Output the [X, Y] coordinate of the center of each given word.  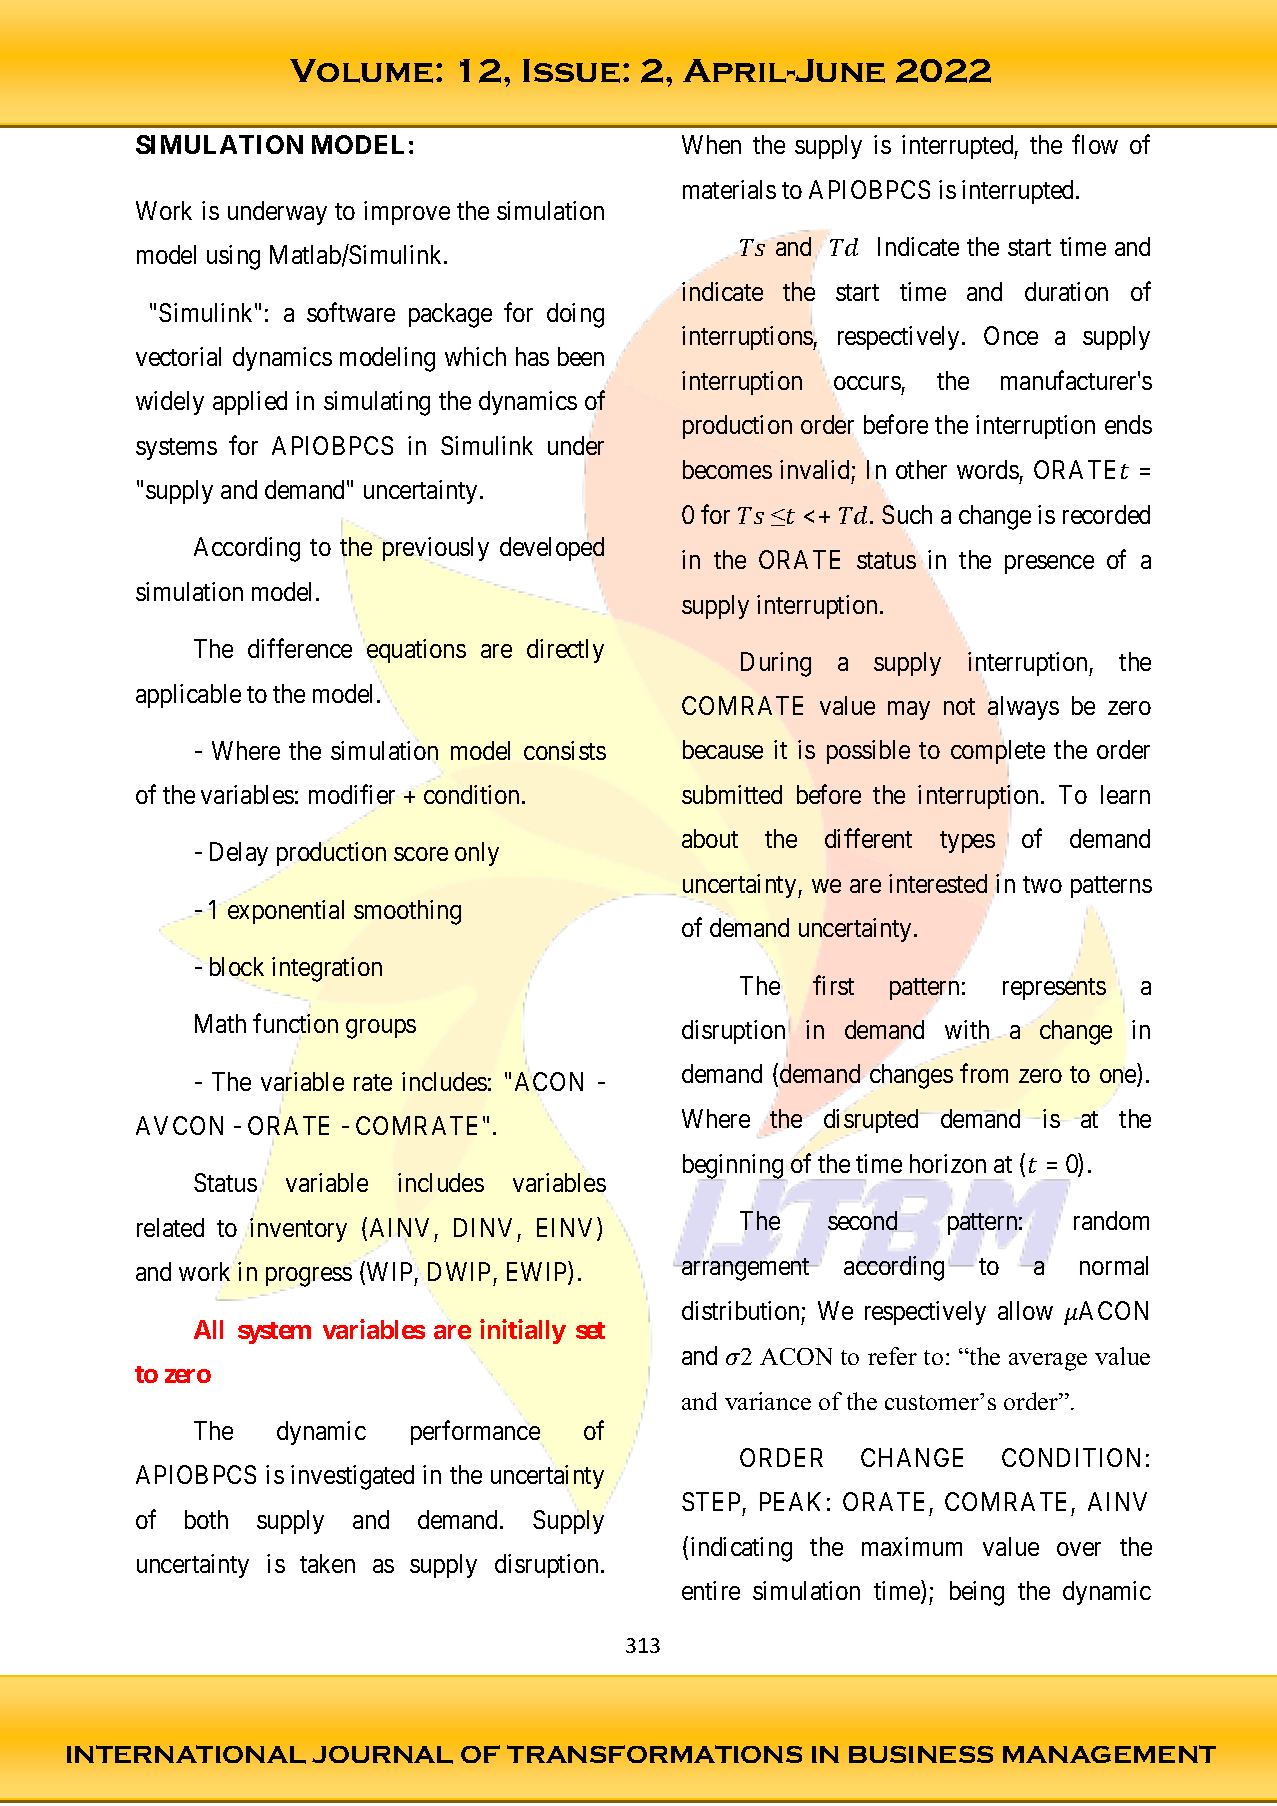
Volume [361, 71]
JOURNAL [382, 1755]
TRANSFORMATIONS [654, 1754]
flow [1095, 144]
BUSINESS [921, 1754]
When [711, 144]
